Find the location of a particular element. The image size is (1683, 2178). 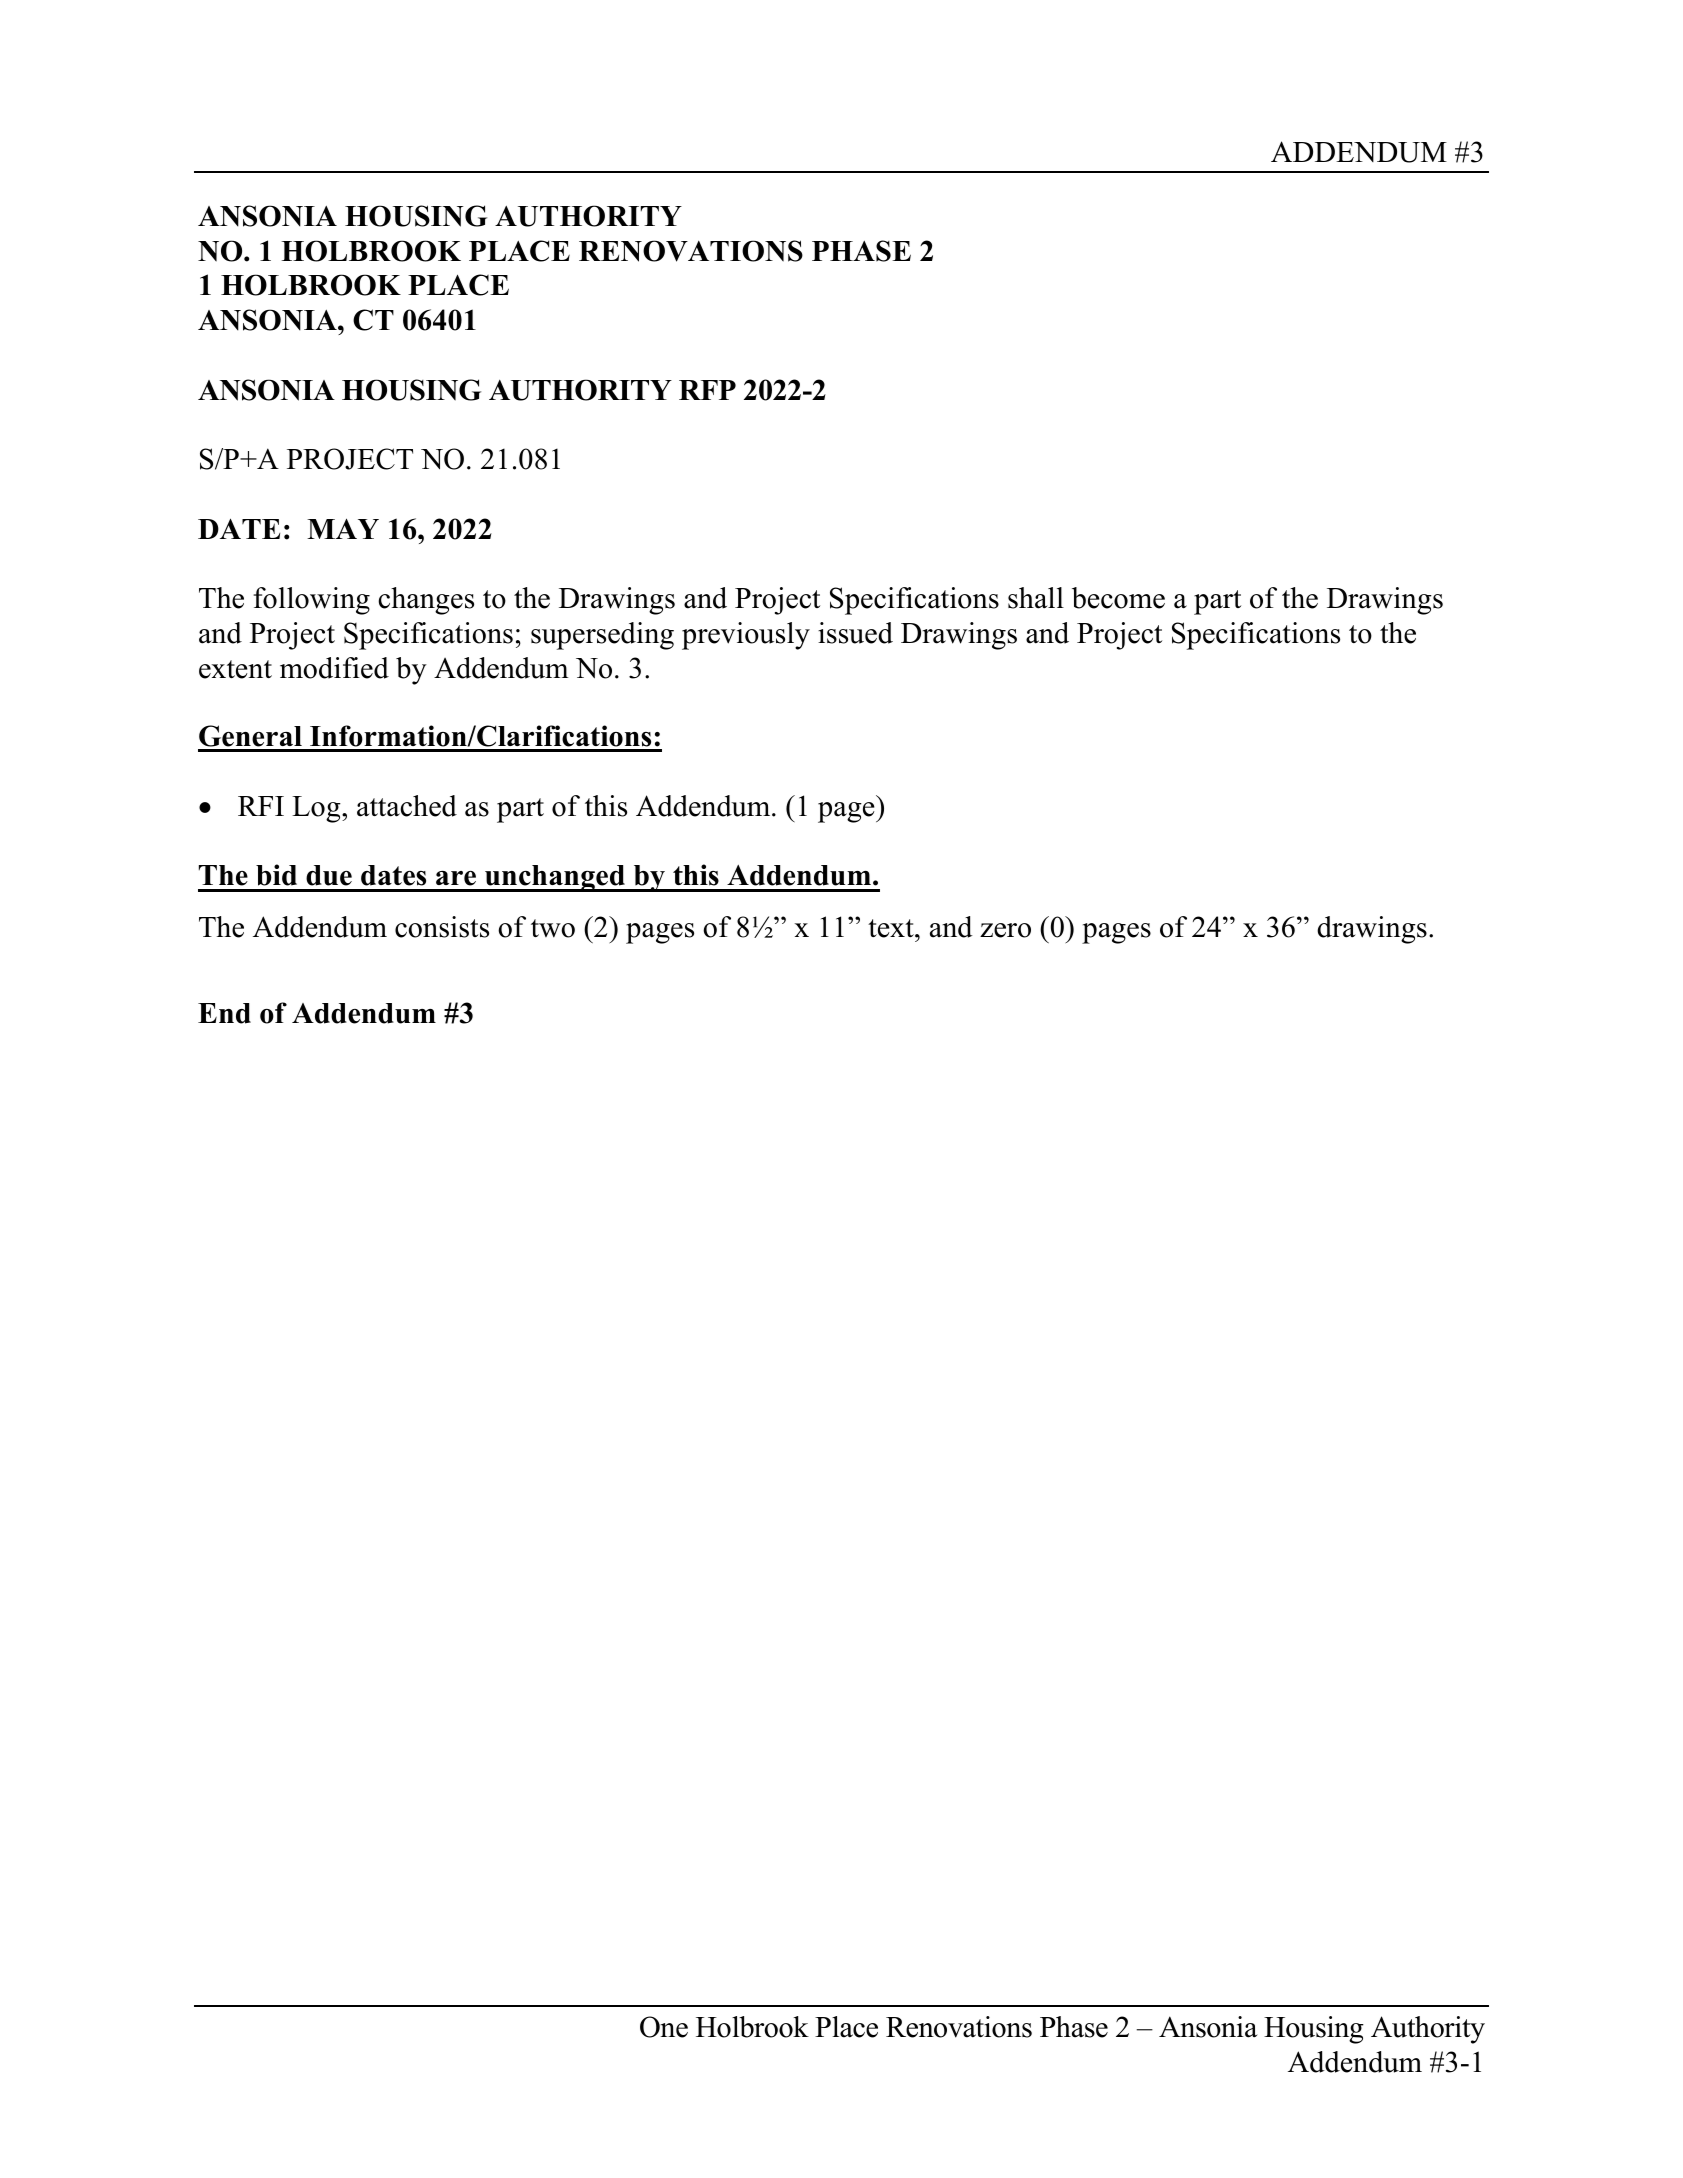

shall is located at coordinates (1036, 598).
